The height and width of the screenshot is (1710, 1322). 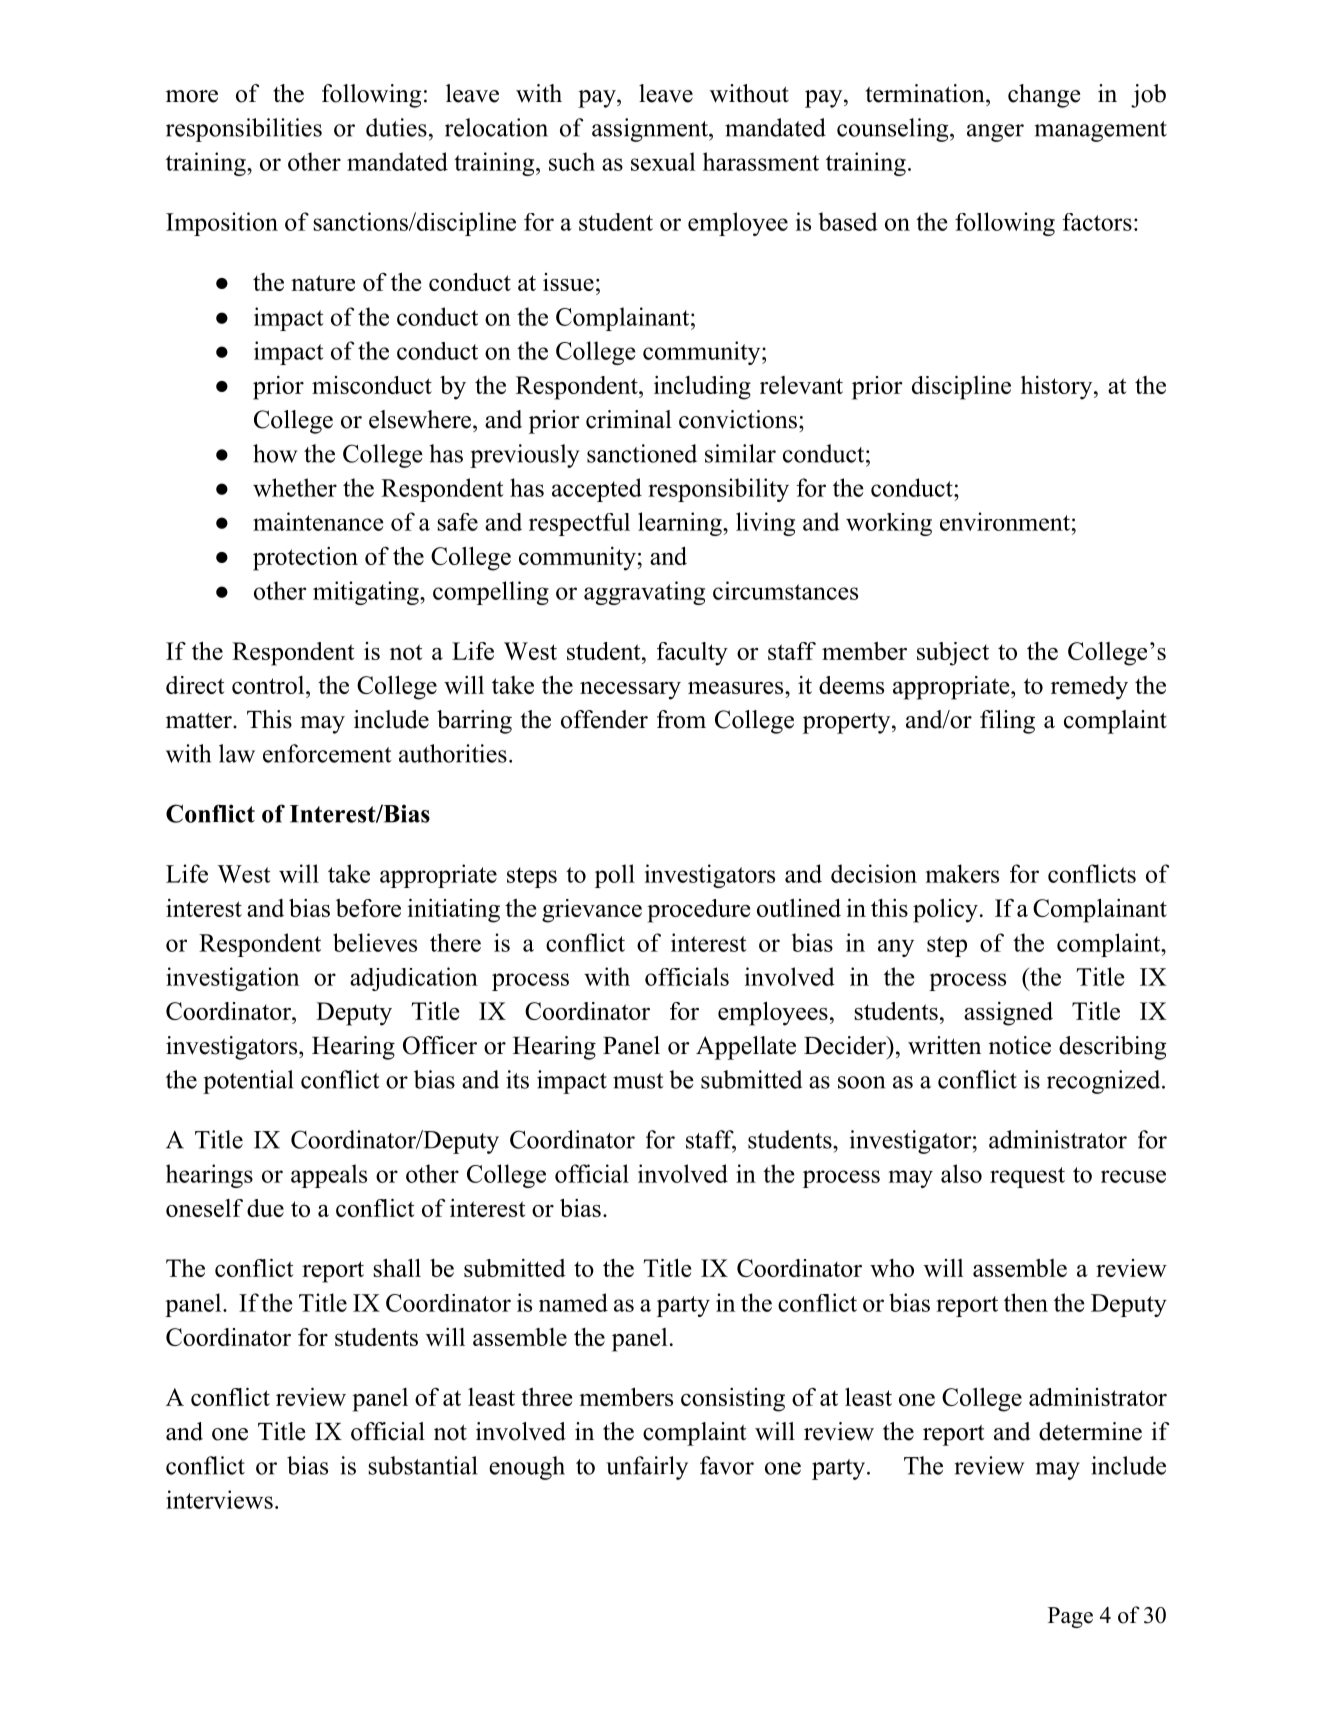 What do you see at coordinates (248, 1082) in the screenshot?
I see `potential` at bounding box center [248, 1082].
